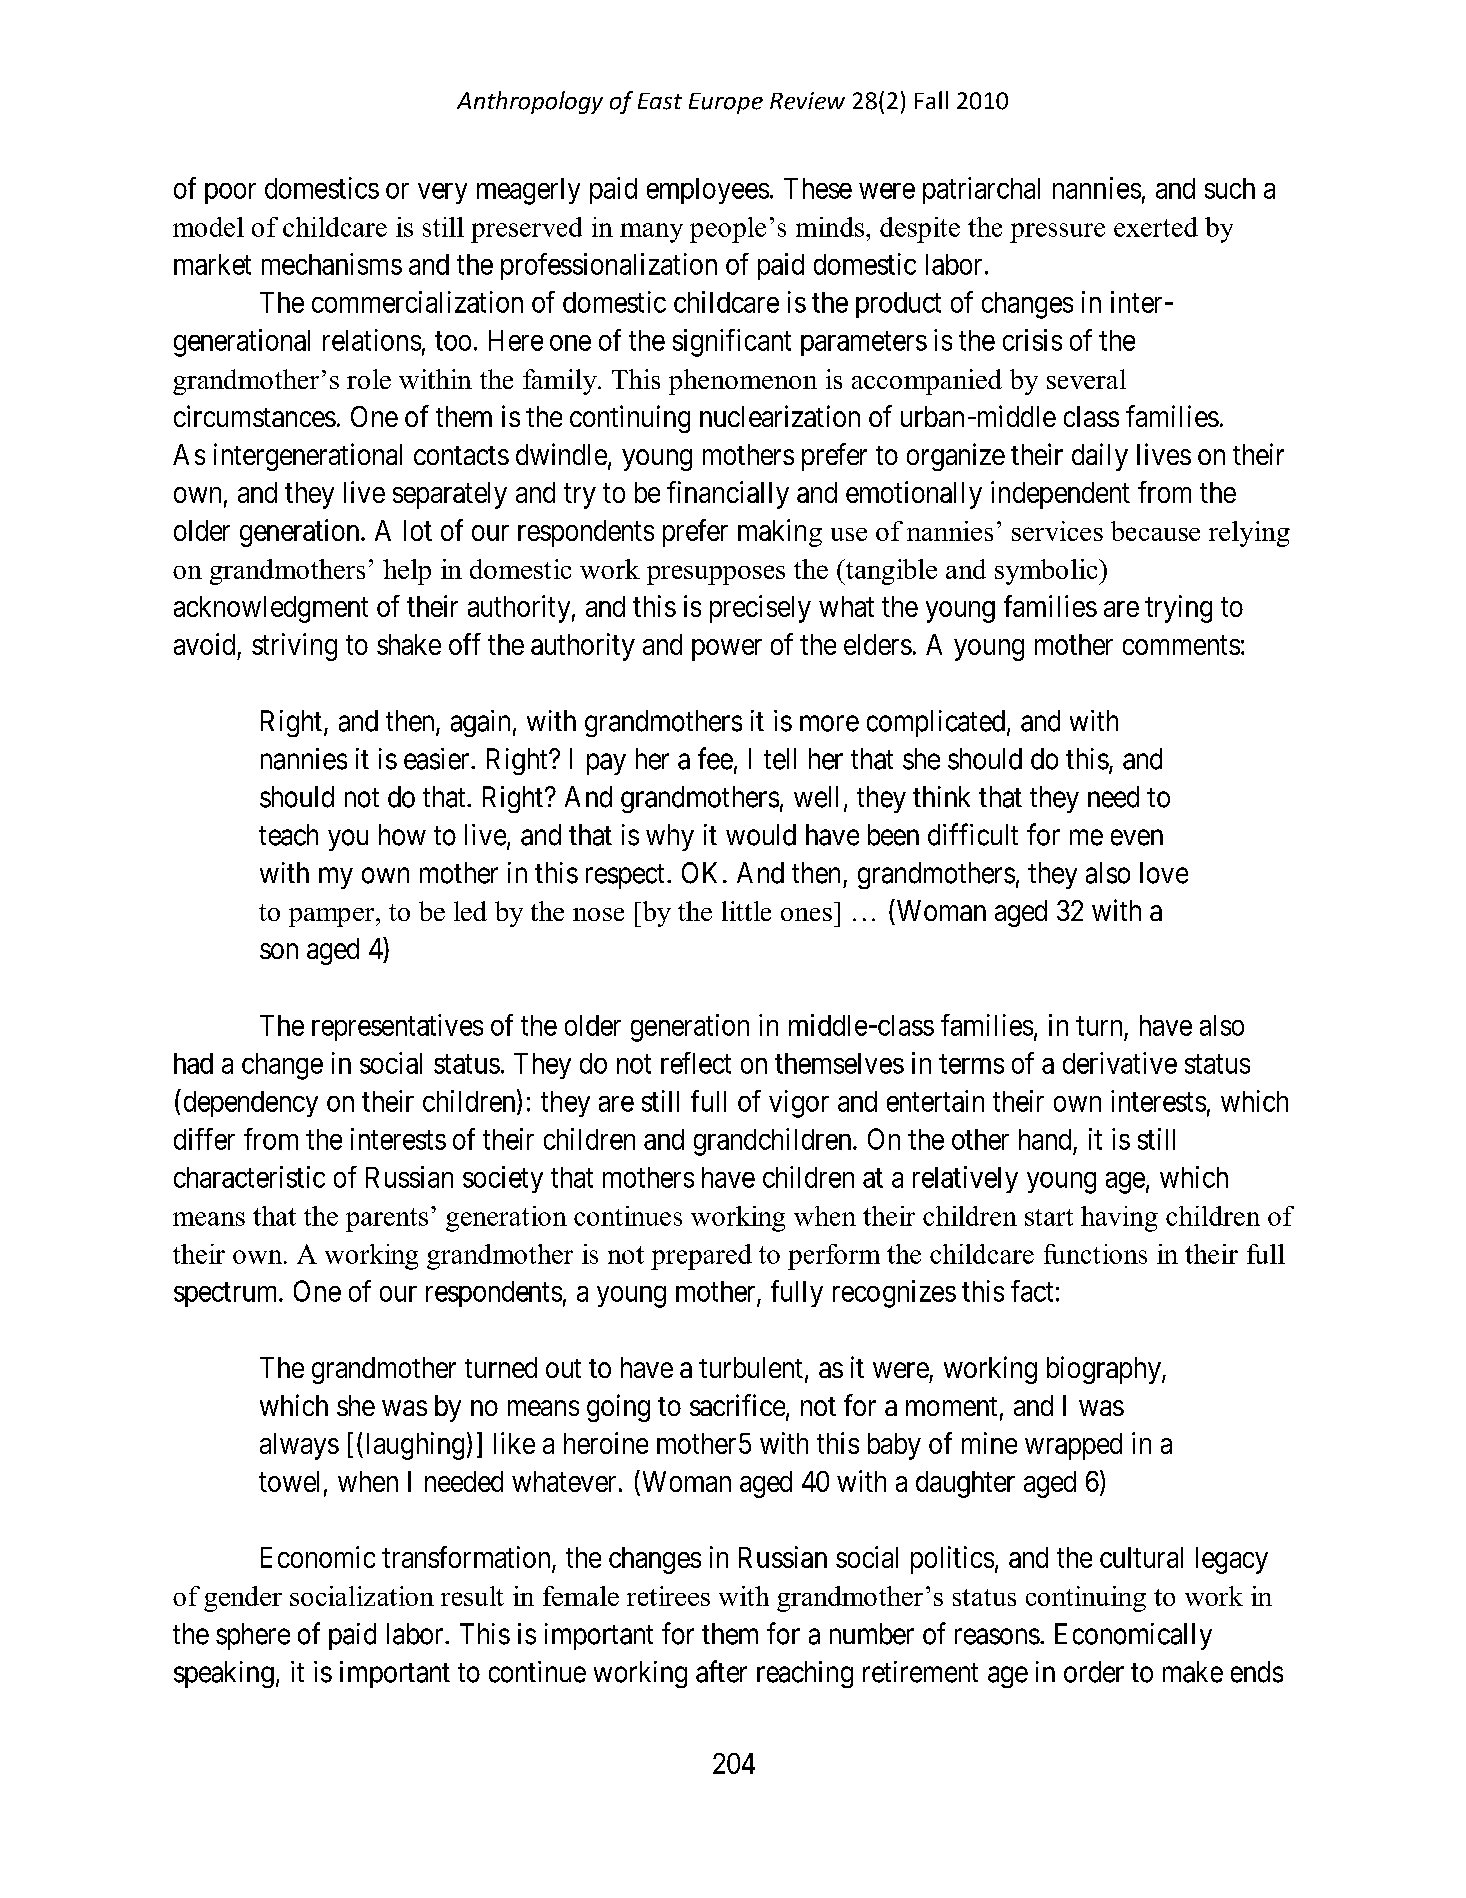  Describe the element at coordinates (294, 647) in the screenshot. I see `striving` at that location.
